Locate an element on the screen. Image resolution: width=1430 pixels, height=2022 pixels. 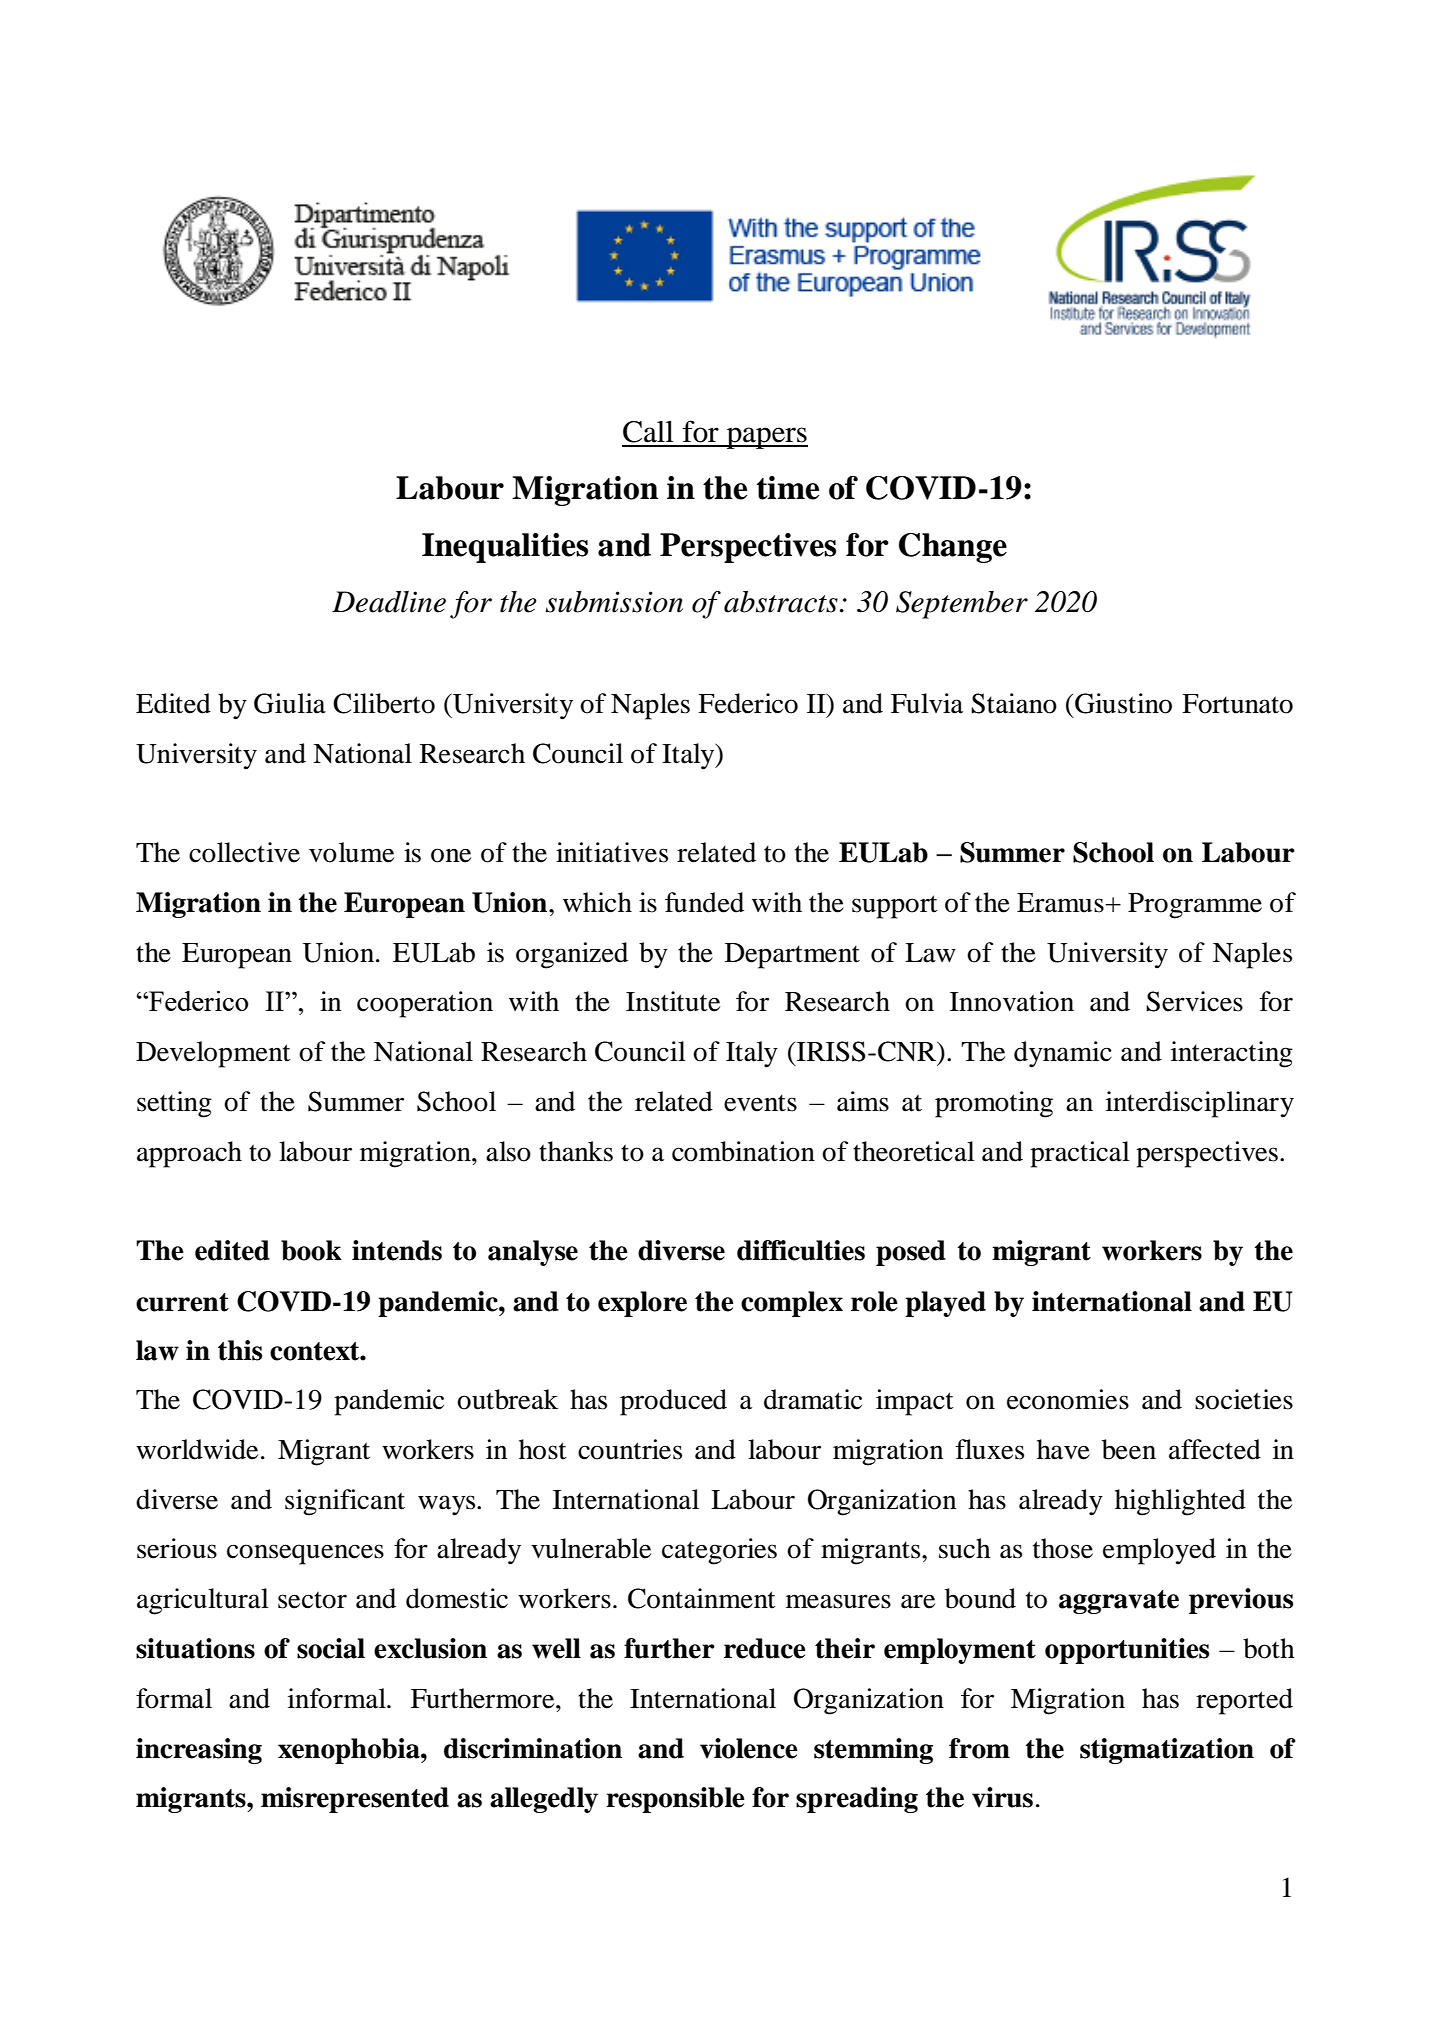
Change is located at coordinates (953, 548).
